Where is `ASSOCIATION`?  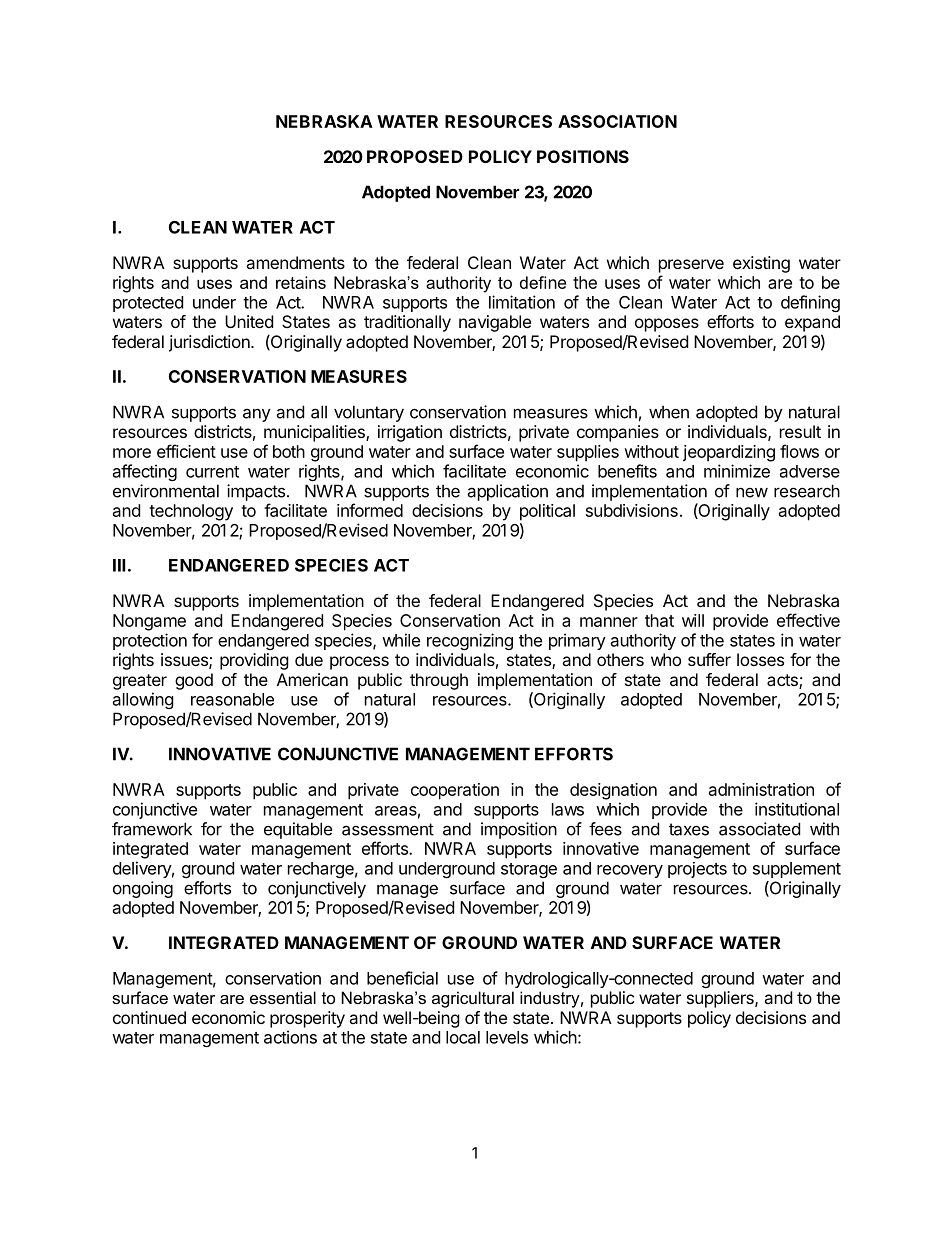
ASSOCIATION is located at coordinates (617, 121).
